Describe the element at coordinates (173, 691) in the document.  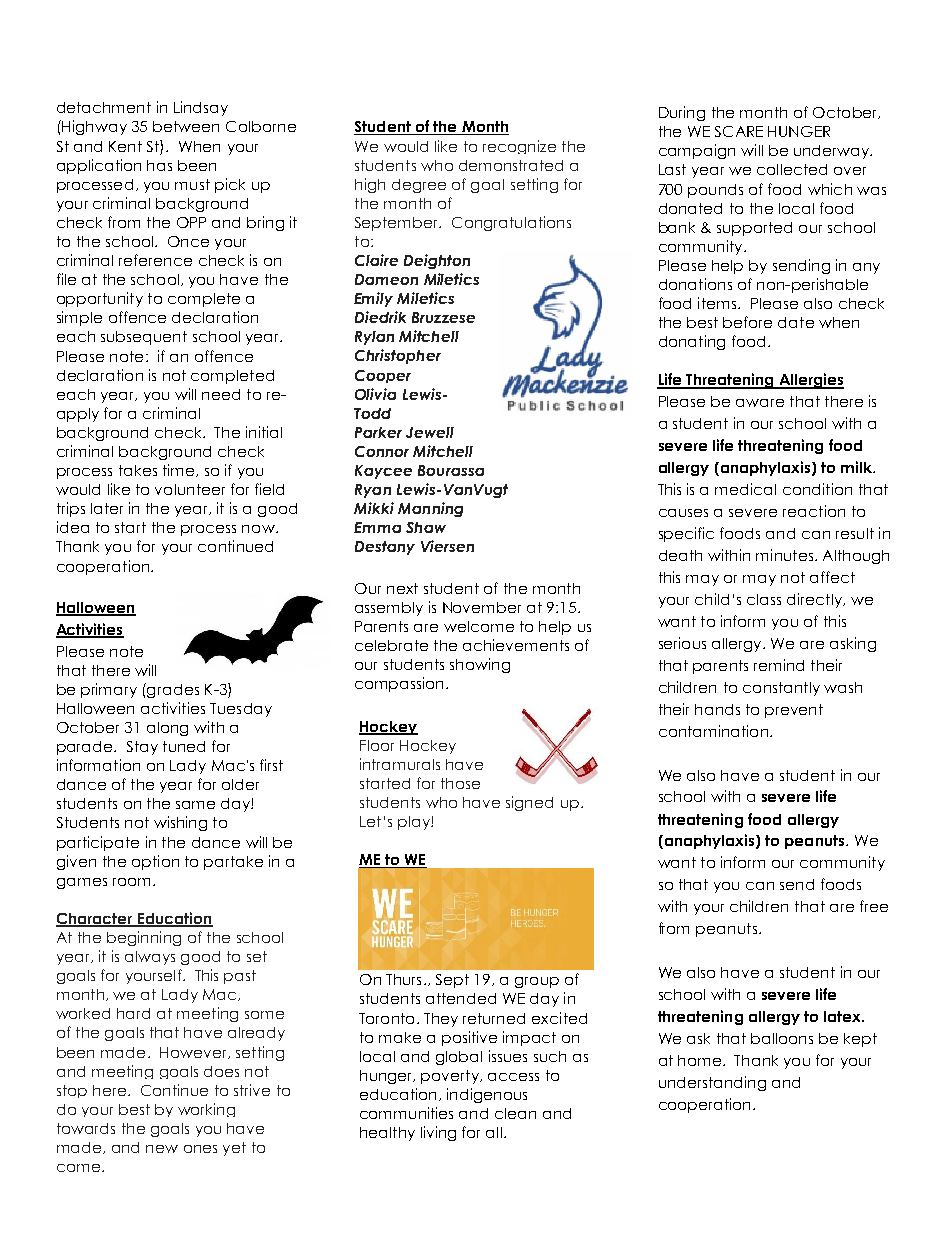
I see `grades` at that location.
